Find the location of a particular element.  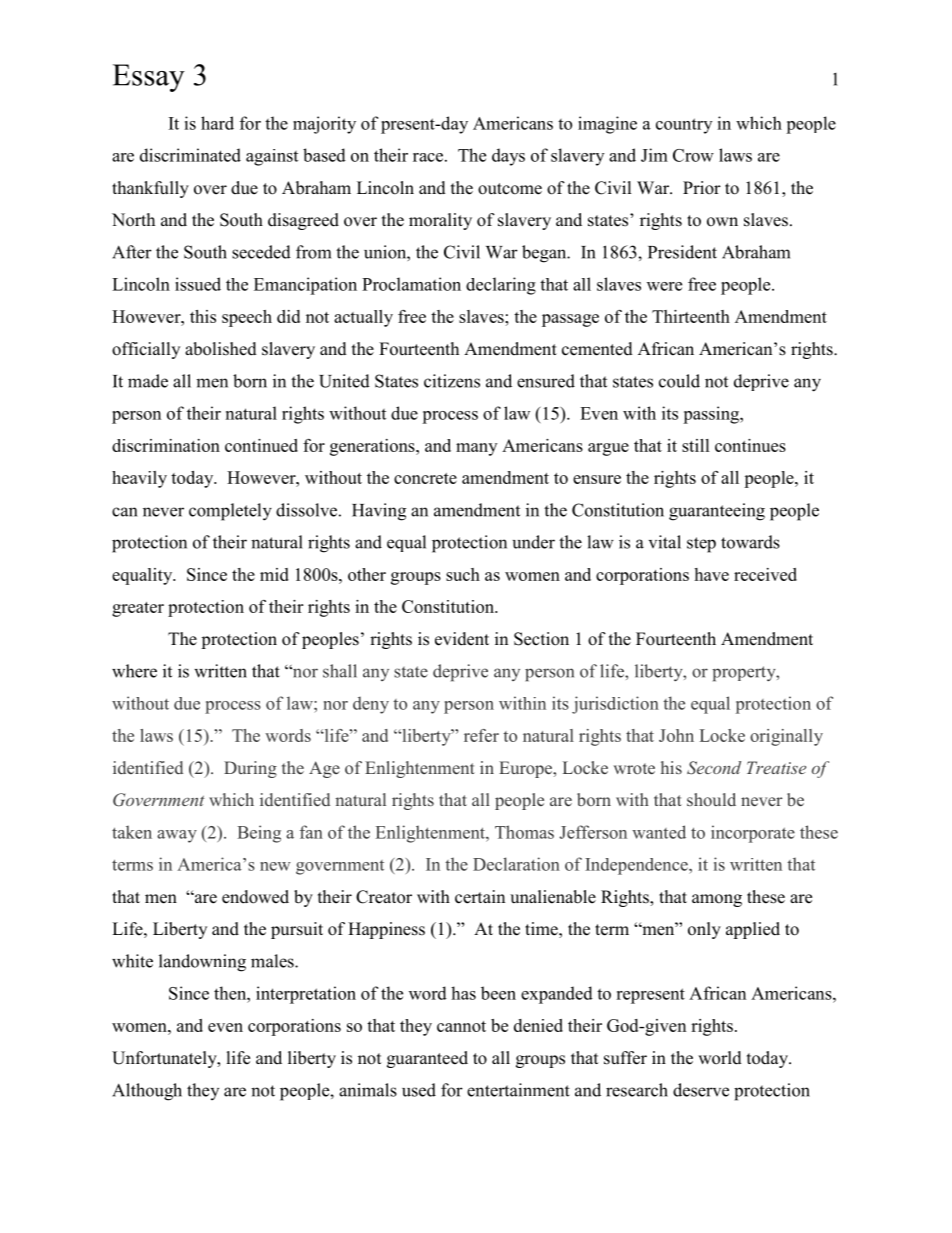

country is located at coordinates (684, 126).
